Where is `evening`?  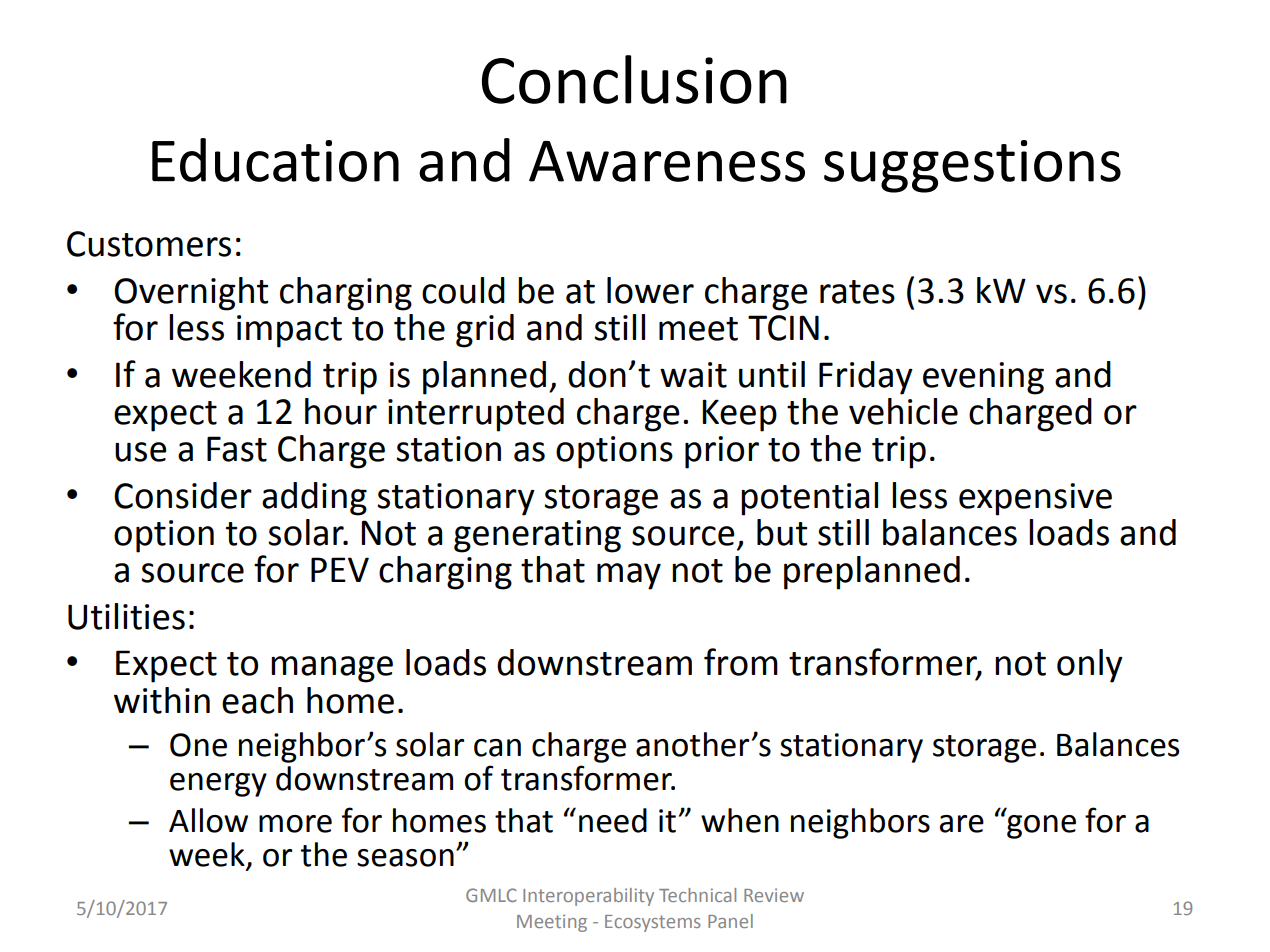
evening is located at coordinates (983, 378).
